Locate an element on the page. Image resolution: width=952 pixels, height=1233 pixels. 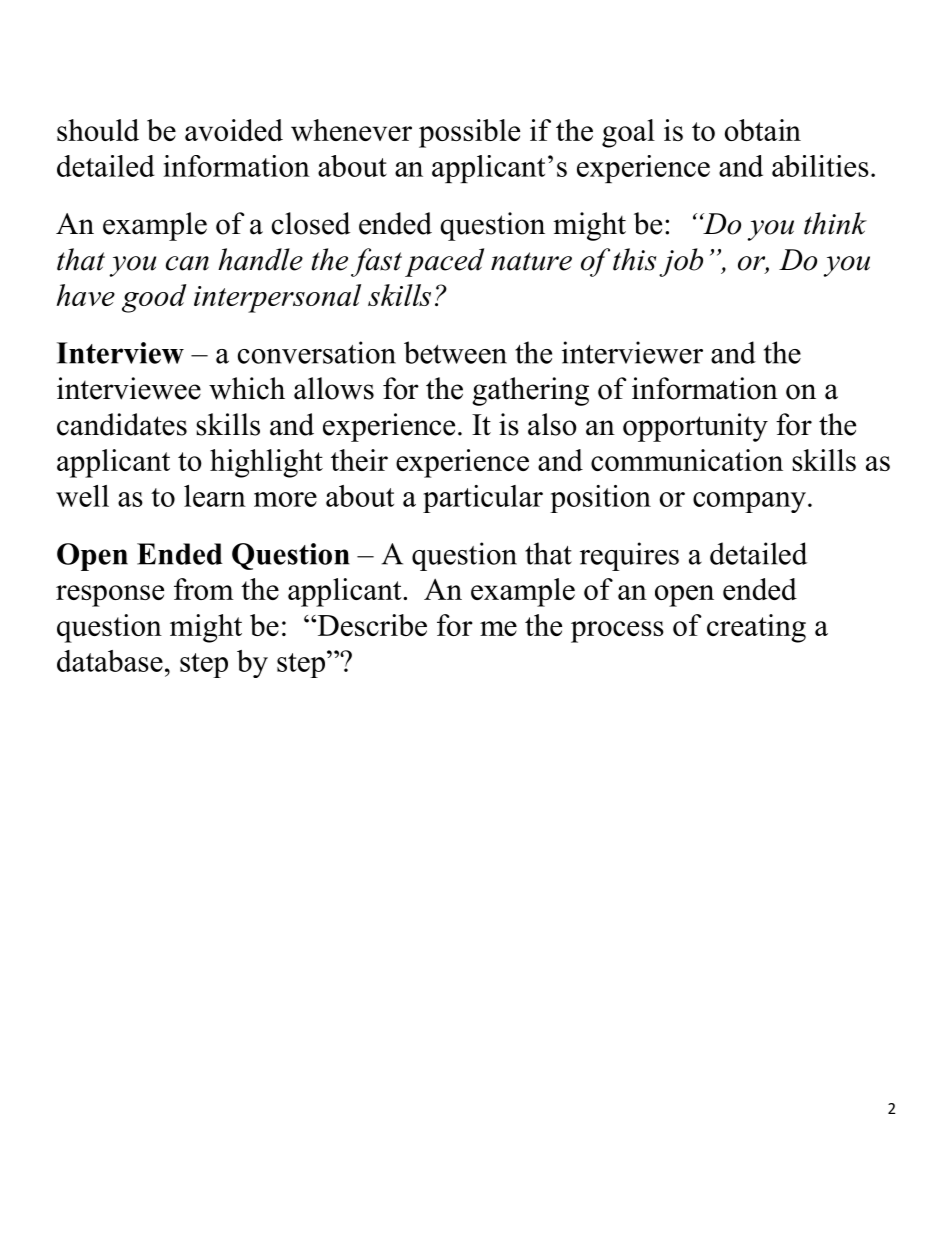
obtain is located at coordinates (763, 130).
